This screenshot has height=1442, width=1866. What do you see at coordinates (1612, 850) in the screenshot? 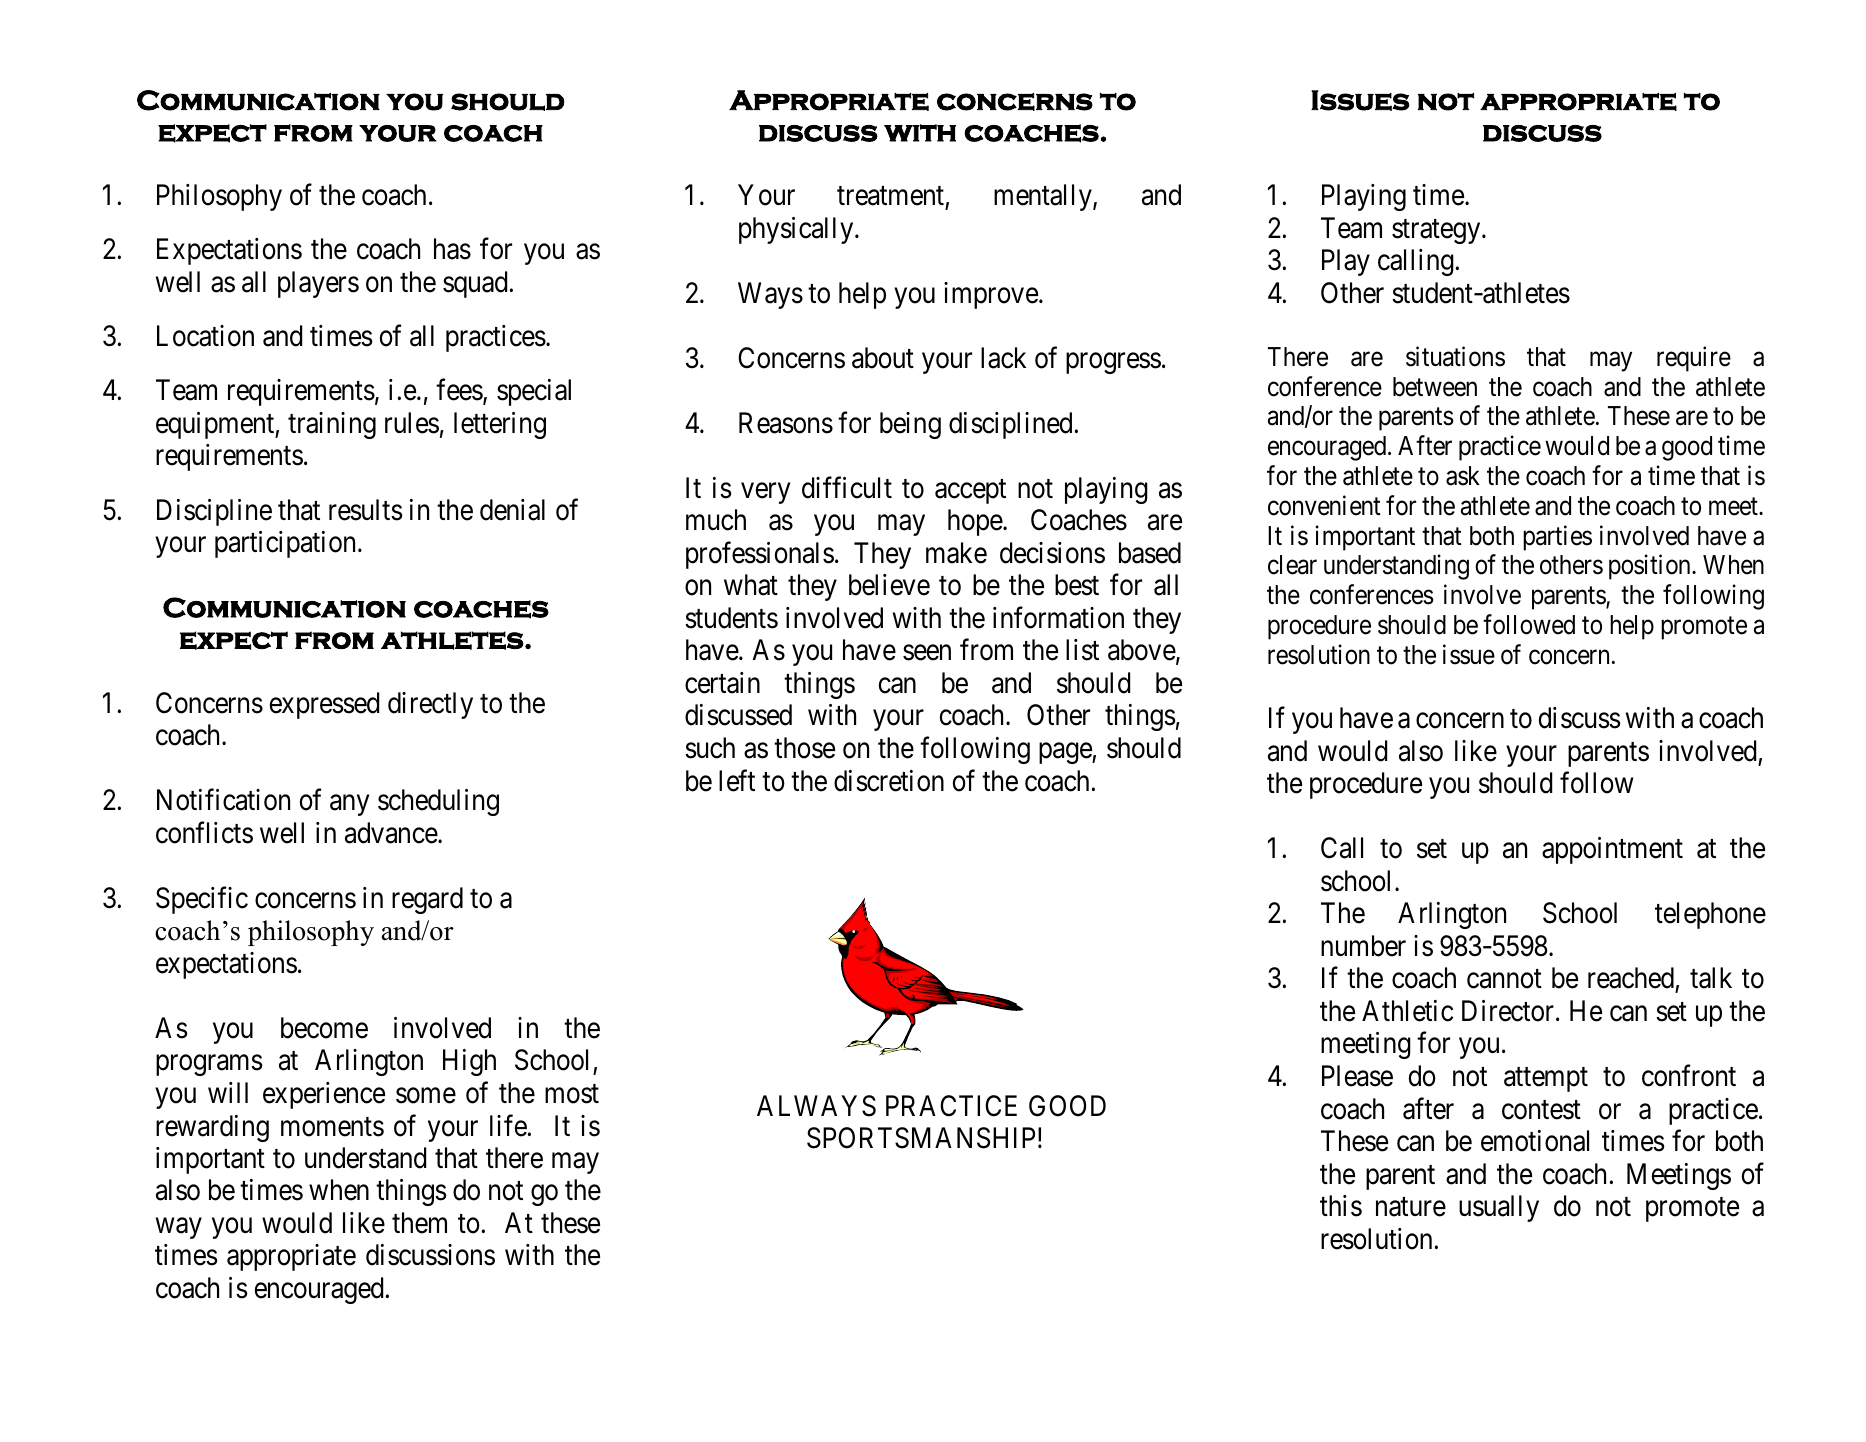
I see `appointment` at bounding box center [1612, 850].
